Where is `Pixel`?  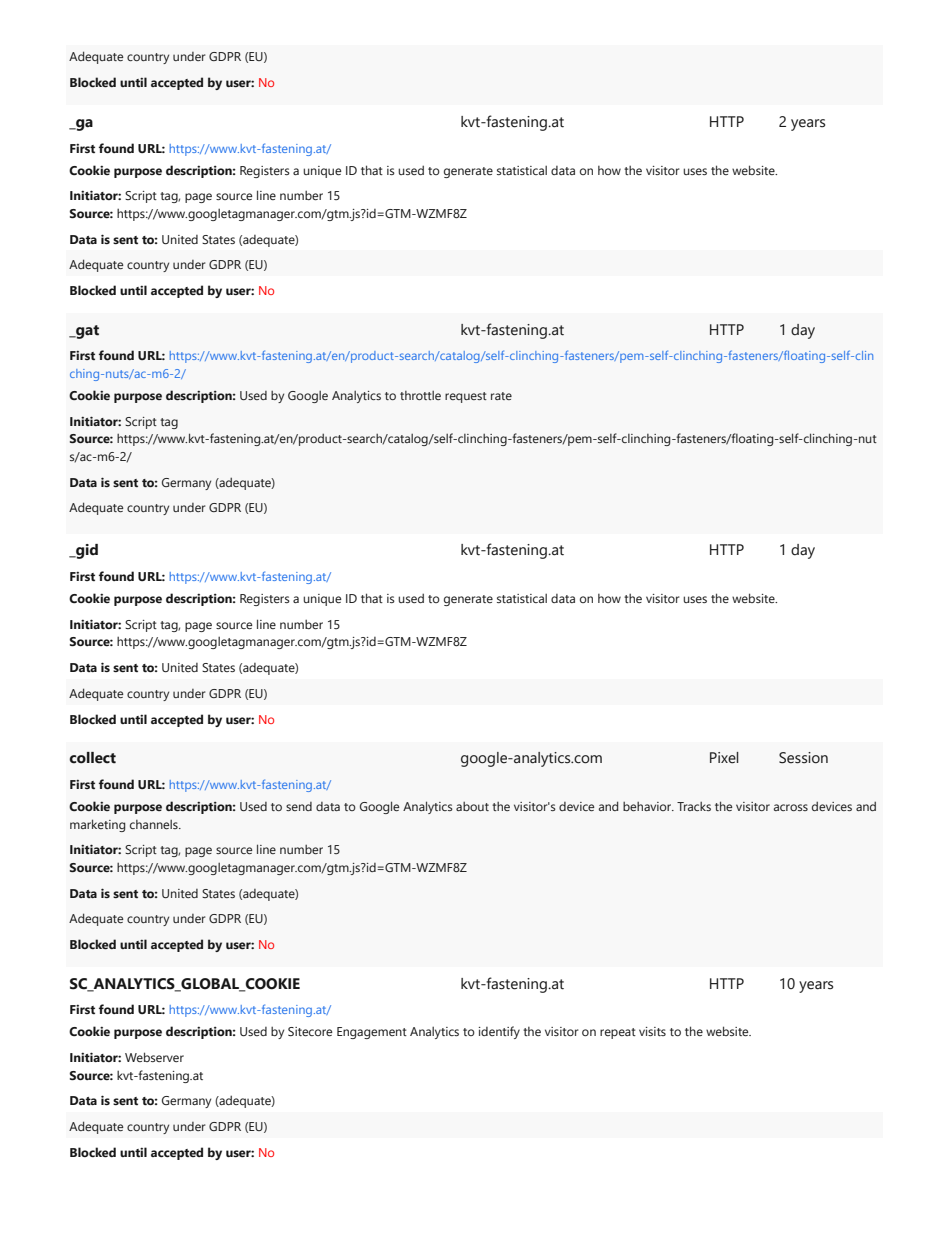 Pixel is located at coordinates (724, 758).
